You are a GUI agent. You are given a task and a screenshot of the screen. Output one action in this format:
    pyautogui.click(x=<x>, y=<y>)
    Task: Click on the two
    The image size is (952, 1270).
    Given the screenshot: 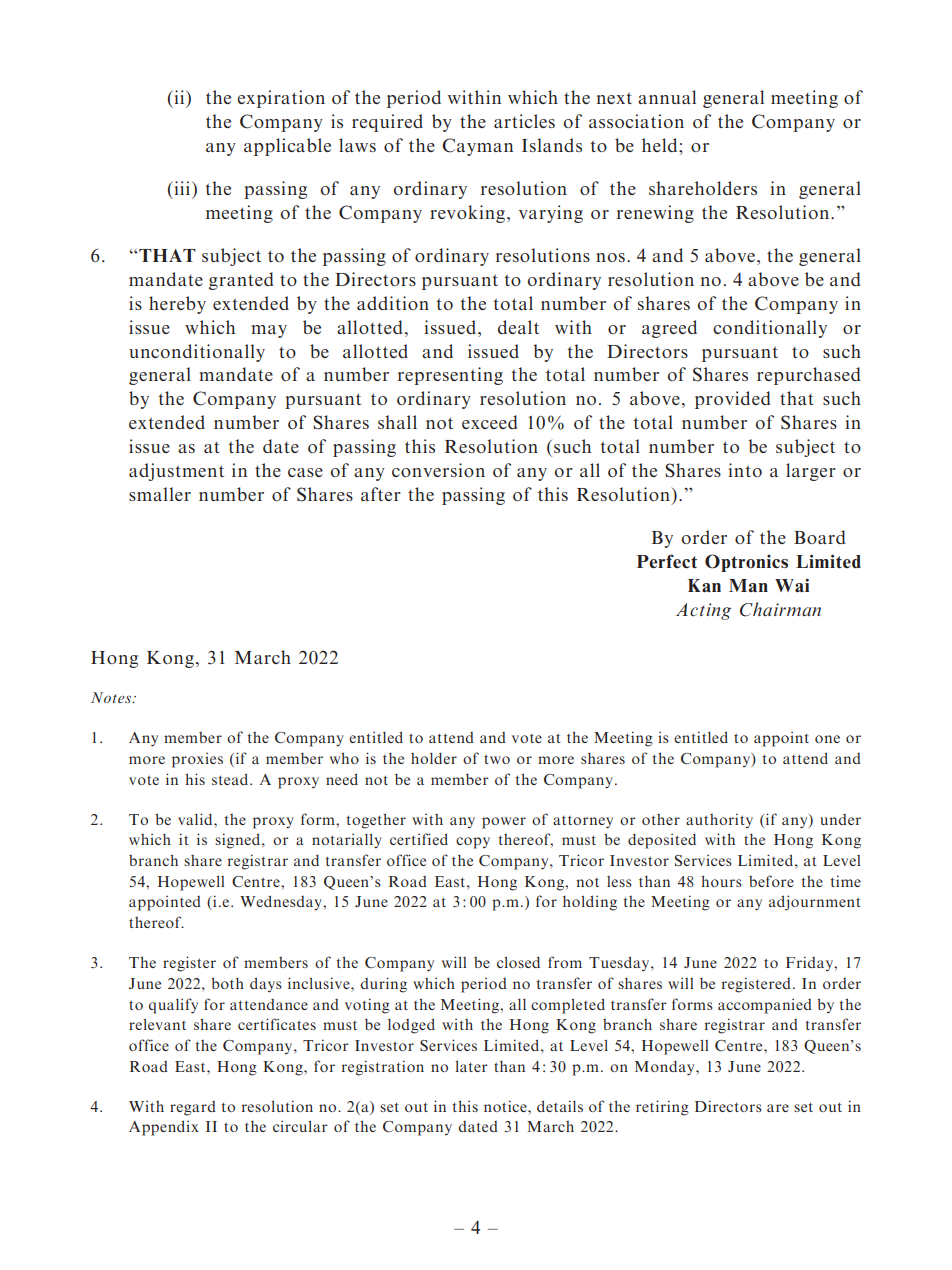 What is the action you would take?
    pyautogui.click(x=497, y=759)
